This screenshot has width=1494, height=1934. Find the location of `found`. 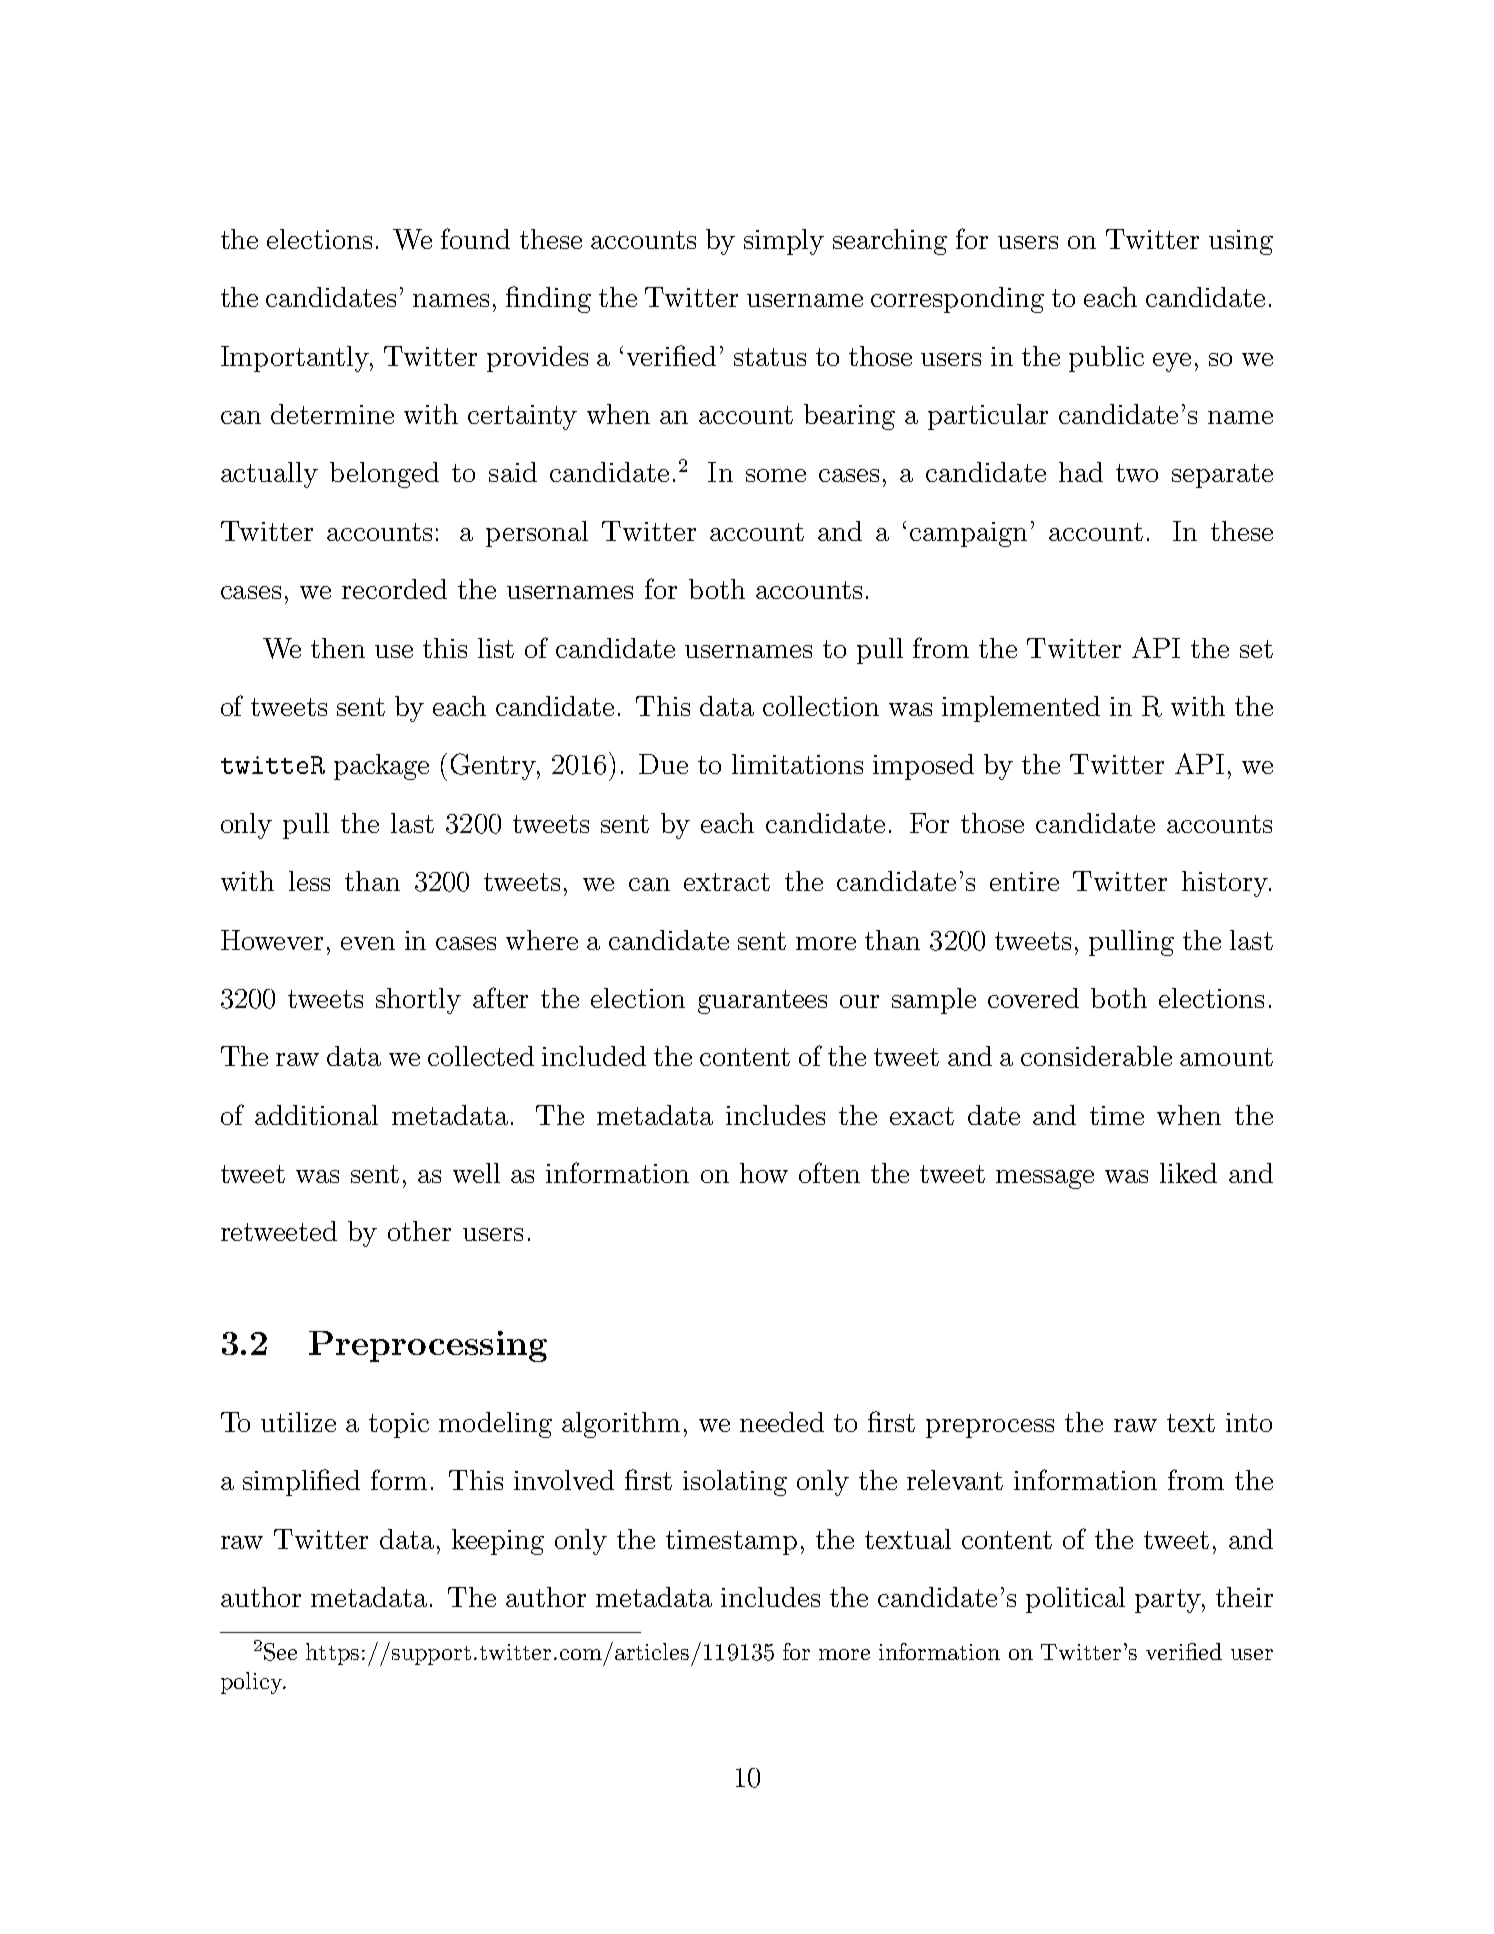

found is located at coordinates (475, 238).
